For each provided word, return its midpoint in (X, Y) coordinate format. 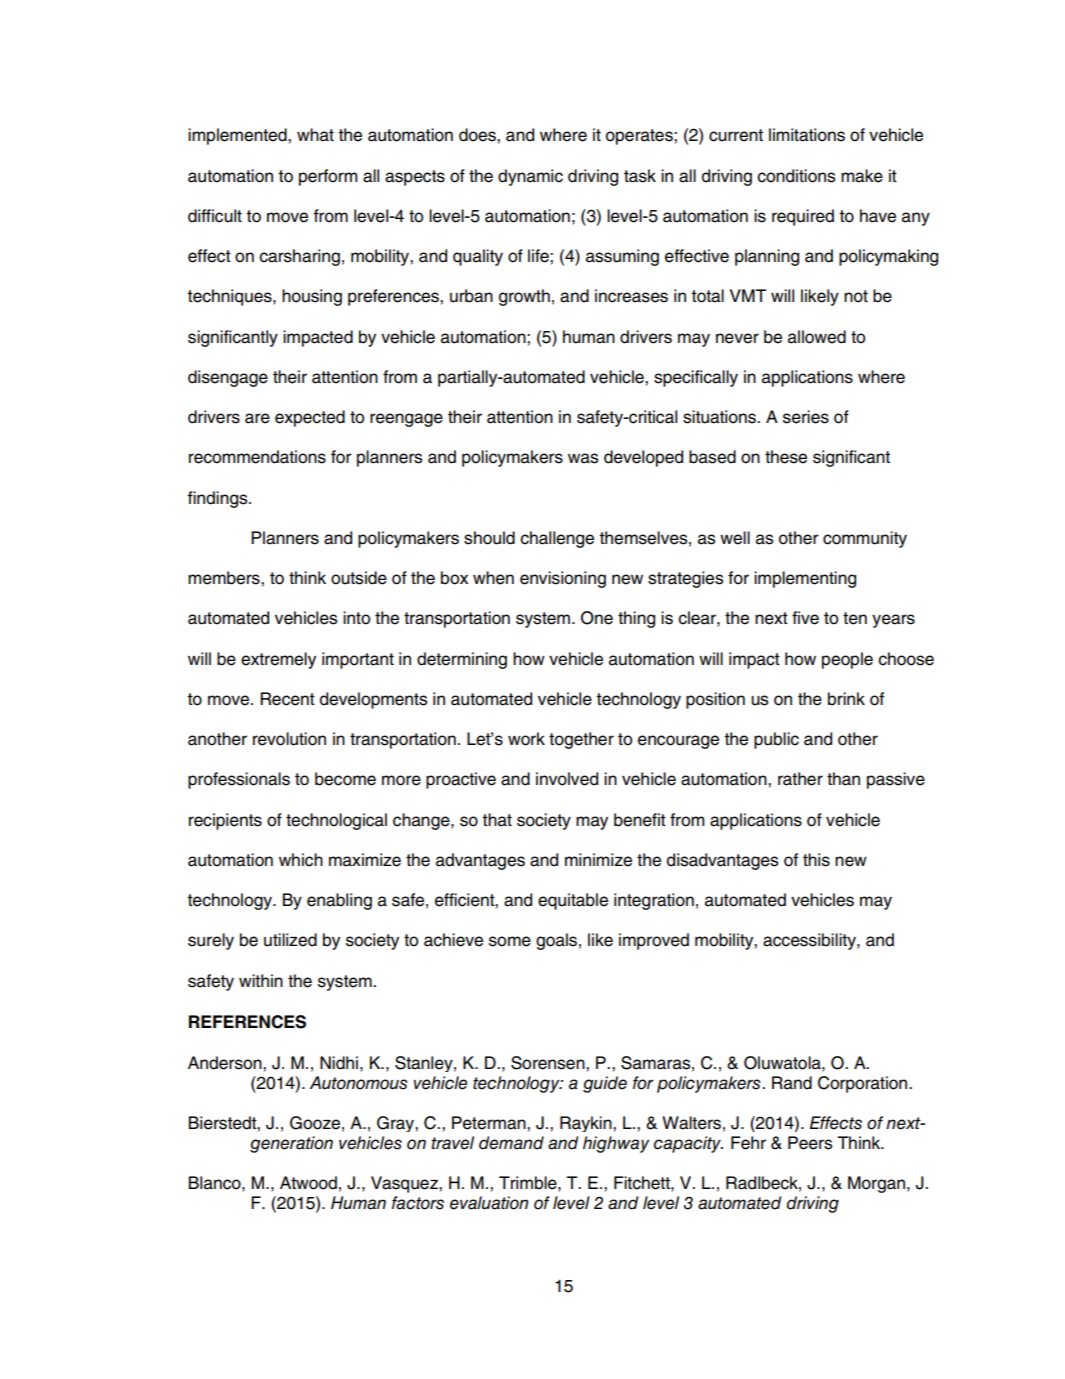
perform (328, 177)
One (597, 618)
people (847, 660)
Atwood (308, 1183)
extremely (278, 660)
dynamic (530, 177)
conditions (796, 176)
